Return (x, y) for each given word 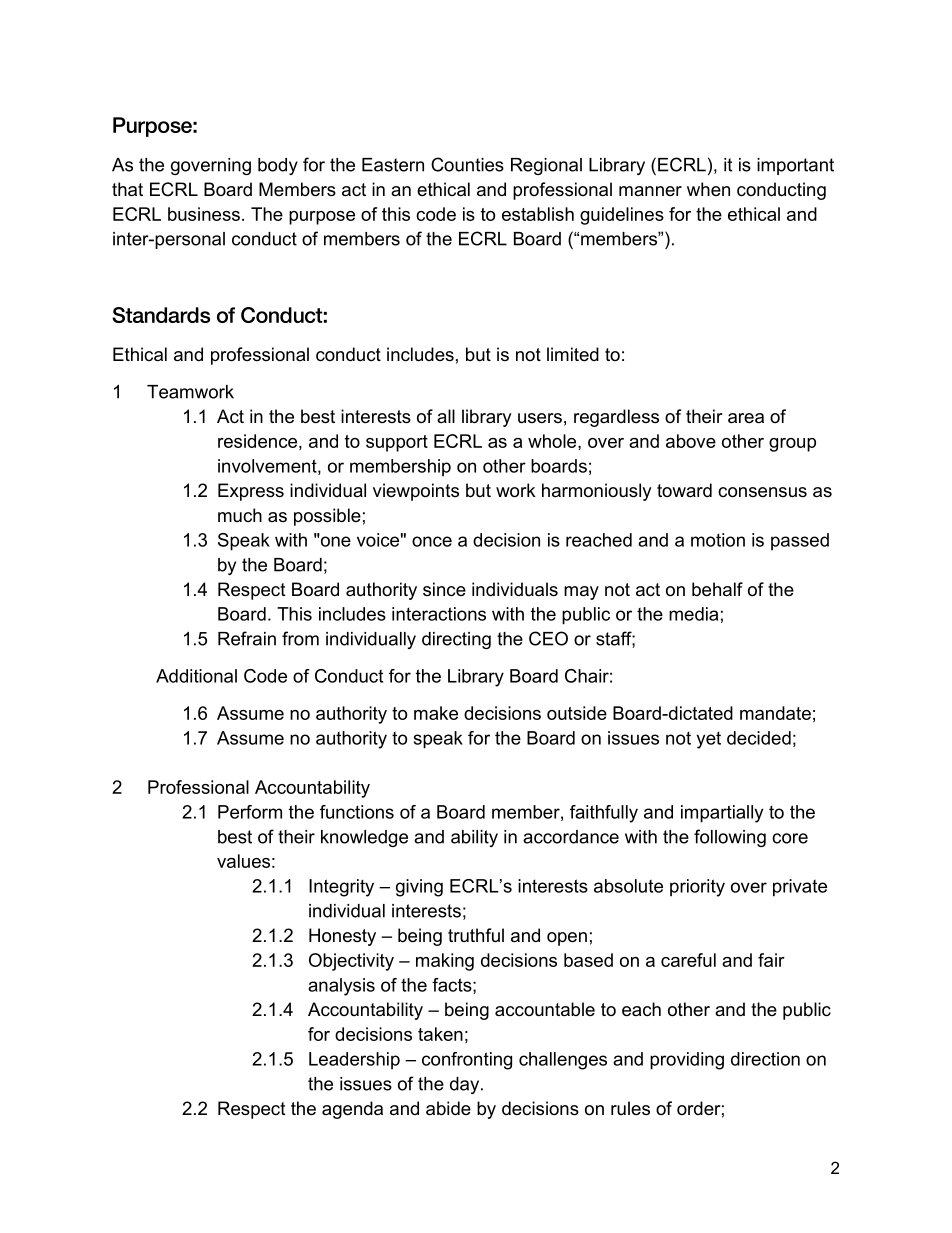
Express (251, 492)
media (693, 614)
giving (419, 888)
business (204, 214)
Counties (467, 164)
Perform (250, 812)
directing (456, 640)
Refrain (247, 638)
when (708, 189)
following (730, 838)
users (540, 418)
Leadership (354, 1061)
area (746, 418)
